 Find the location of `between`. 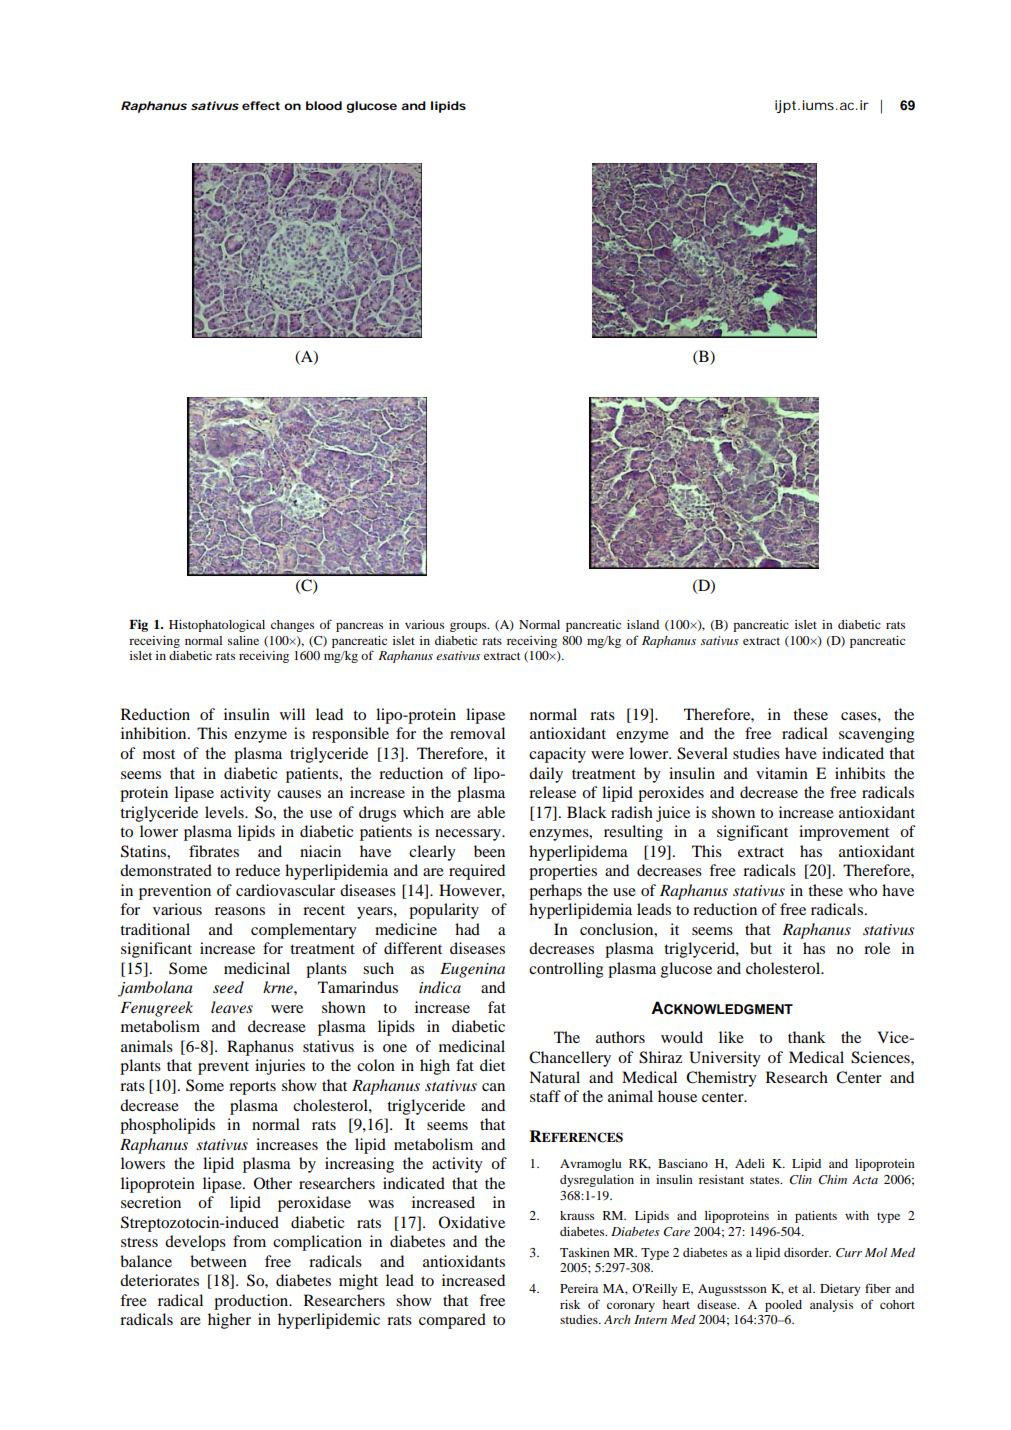

between is located at coordinates (218, 1261).
